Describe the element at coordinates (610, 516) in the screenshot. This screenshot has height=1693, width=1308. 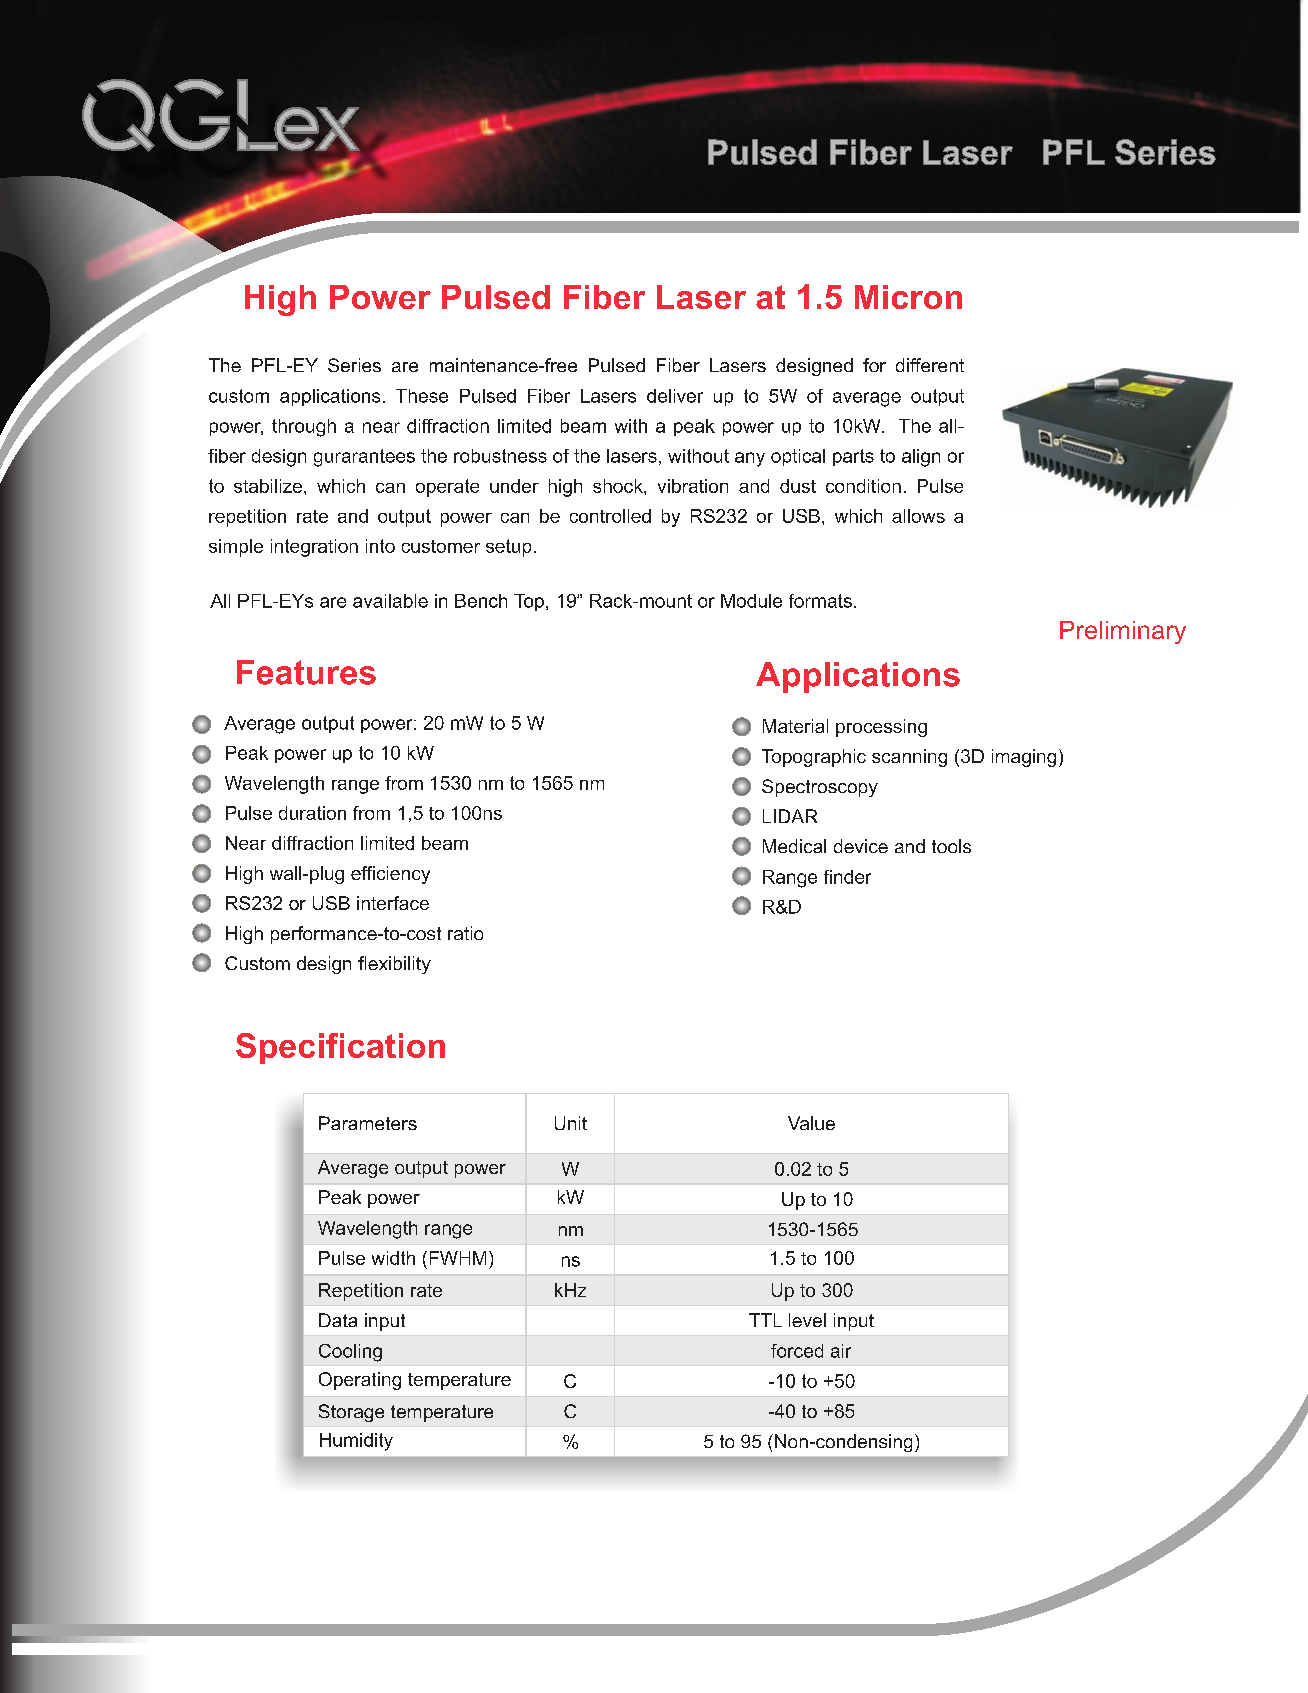
I see `controlled` at that location.
